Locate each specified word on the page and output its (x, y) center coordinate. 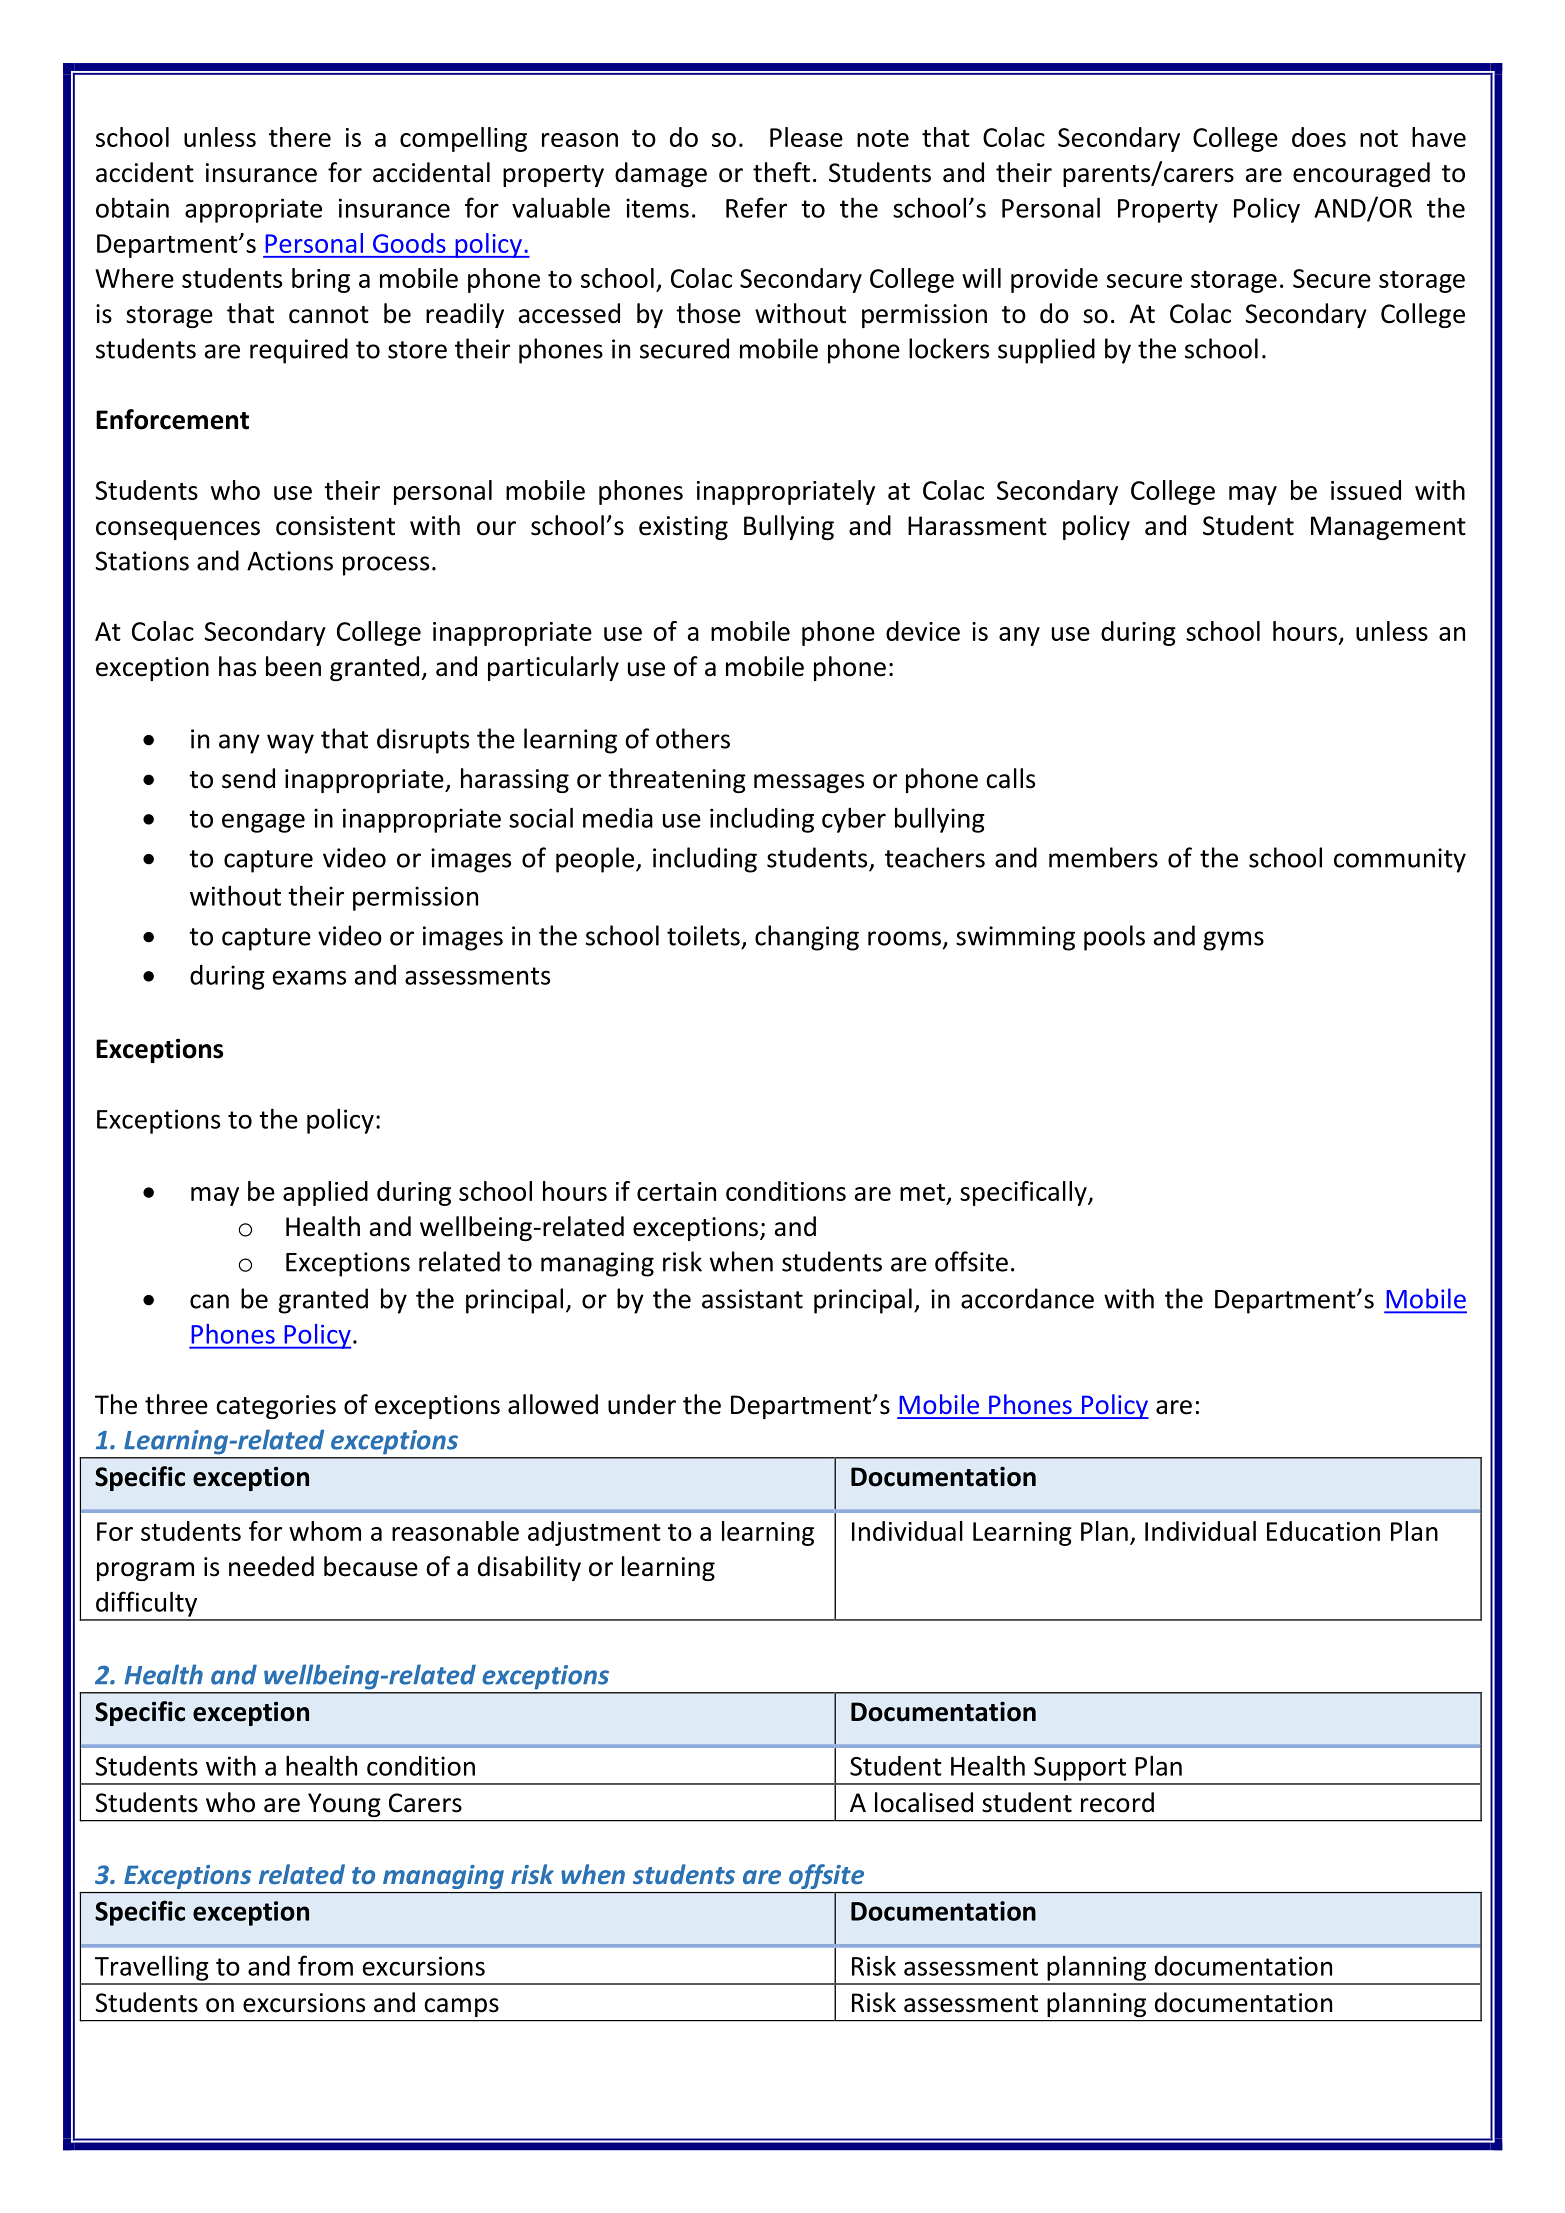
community (1400, 860)
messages (809, 783)
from (325, 1965)
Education (1323, 1531)
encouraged (1361, 174)
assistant (752, 1299)
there (300, 137)
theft (781, 172)
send (248, 778)
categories (276, 1407)
